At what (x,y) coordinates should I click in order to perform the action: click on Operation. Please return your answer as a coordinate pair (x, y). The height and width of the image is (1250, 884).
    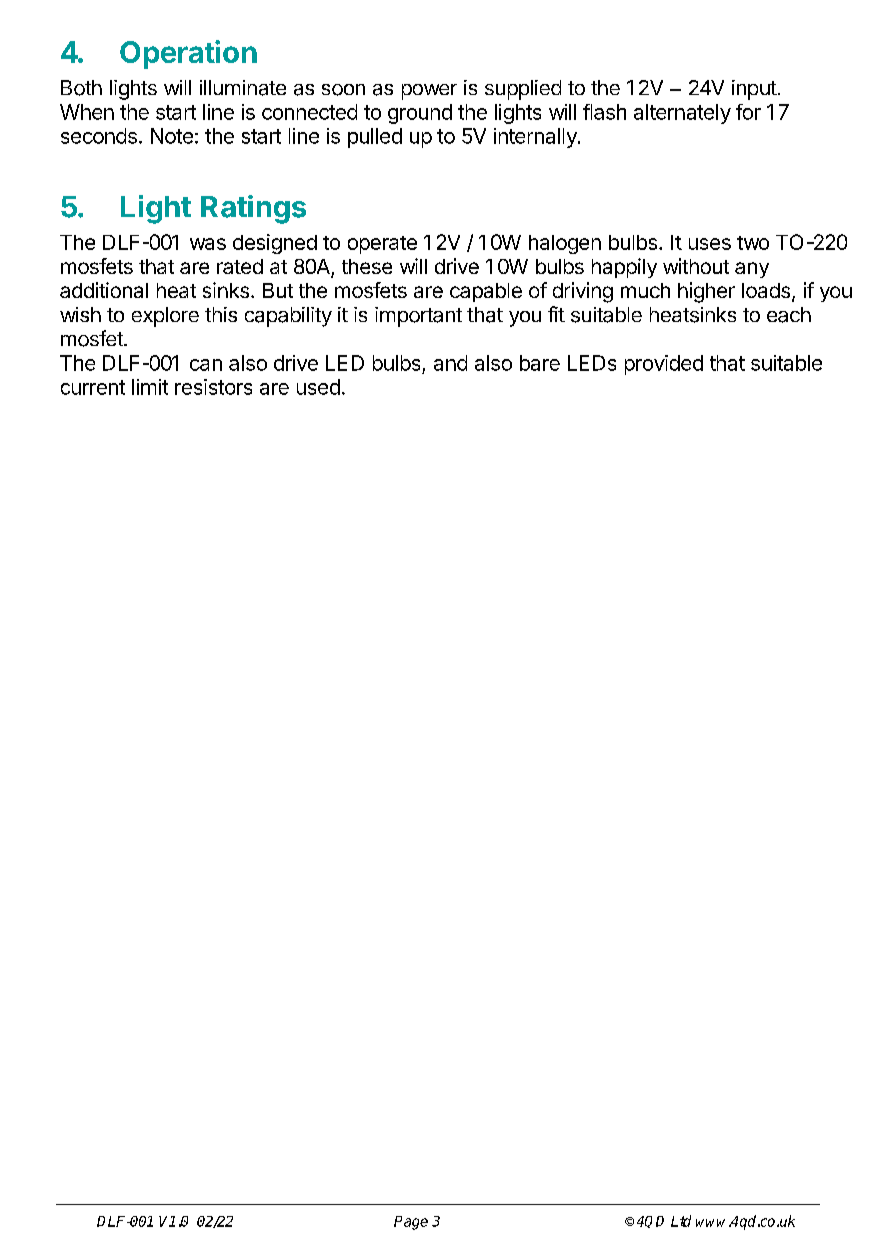
    Looking at the image, I should click on (188, 54).
